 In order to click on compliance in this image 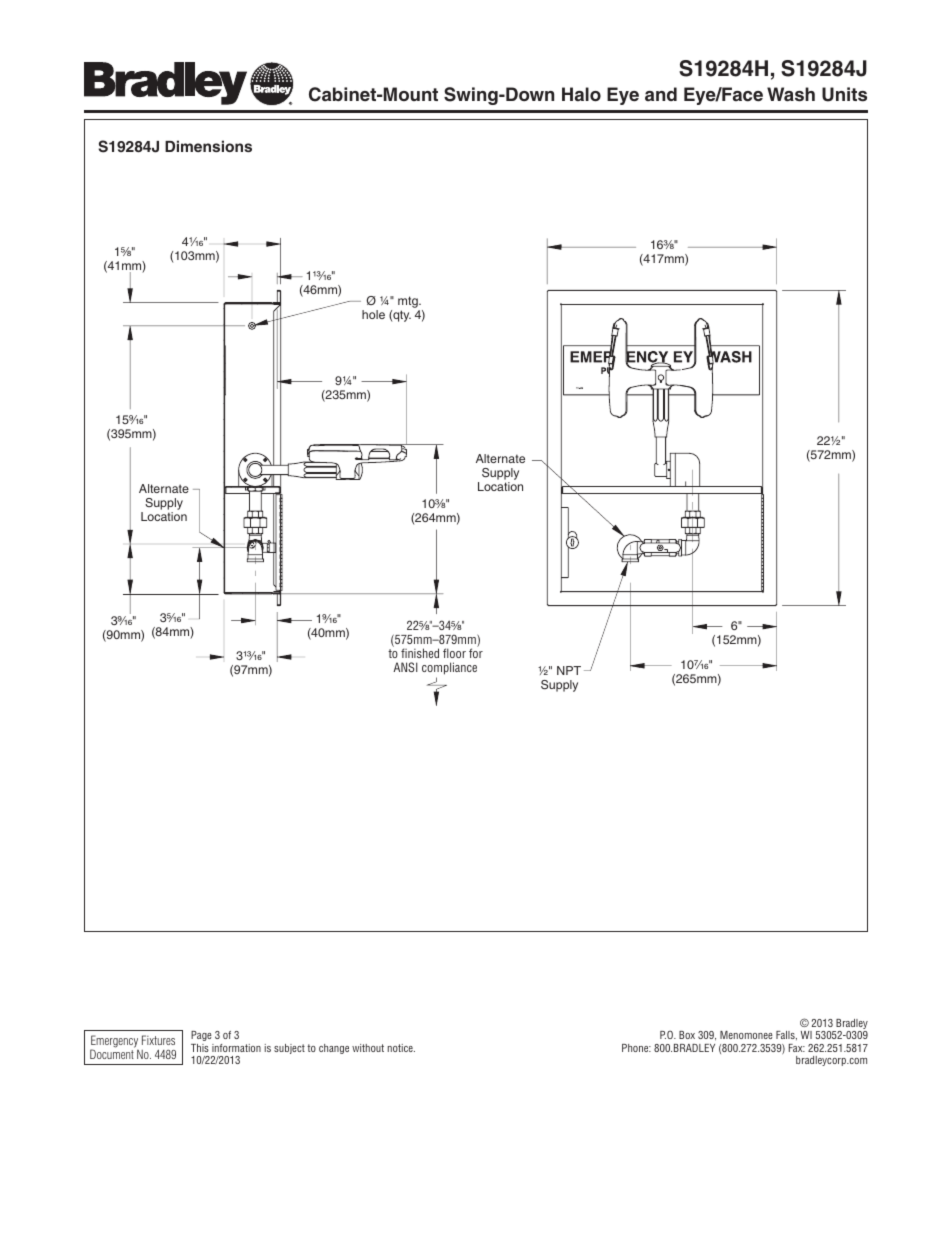, I will do `click(449, 668)`.
